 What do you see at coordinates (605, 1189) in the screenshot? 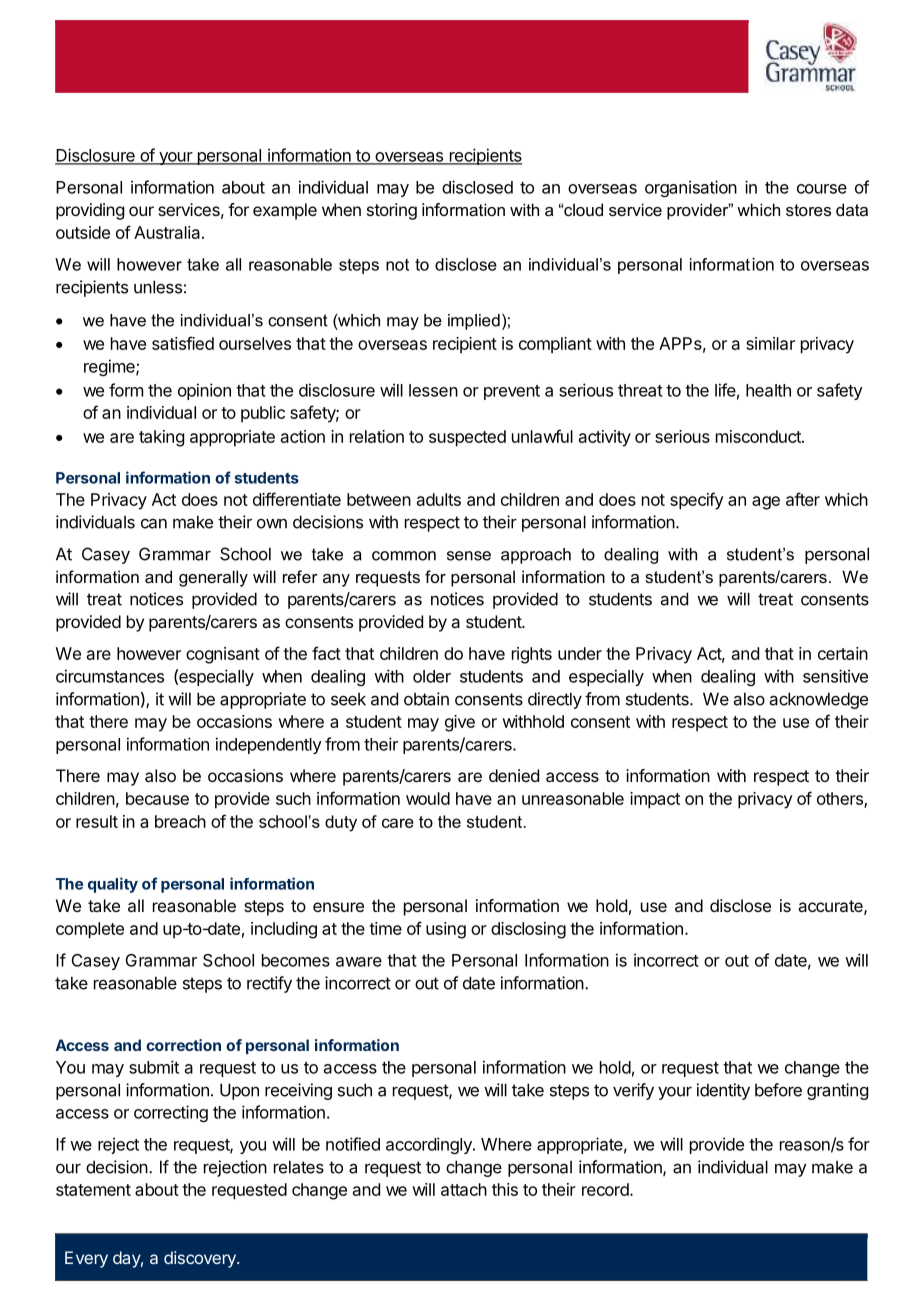
I see `record` at bounding box center [605, 1189].
